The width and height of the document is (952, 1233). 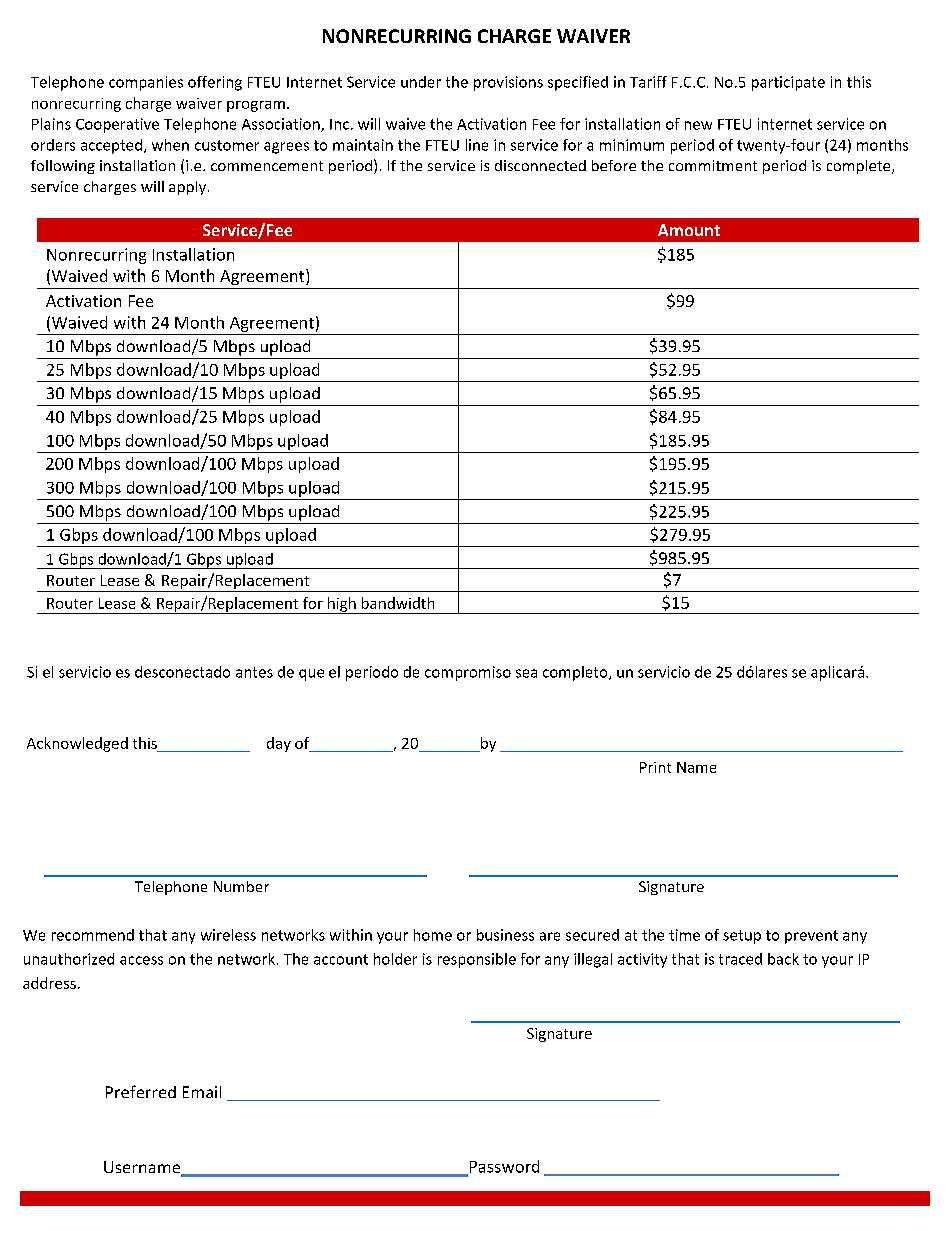 What do you see at coordinates (477, 145) in the document?
I see `line` at bounding box center [477, 145].
